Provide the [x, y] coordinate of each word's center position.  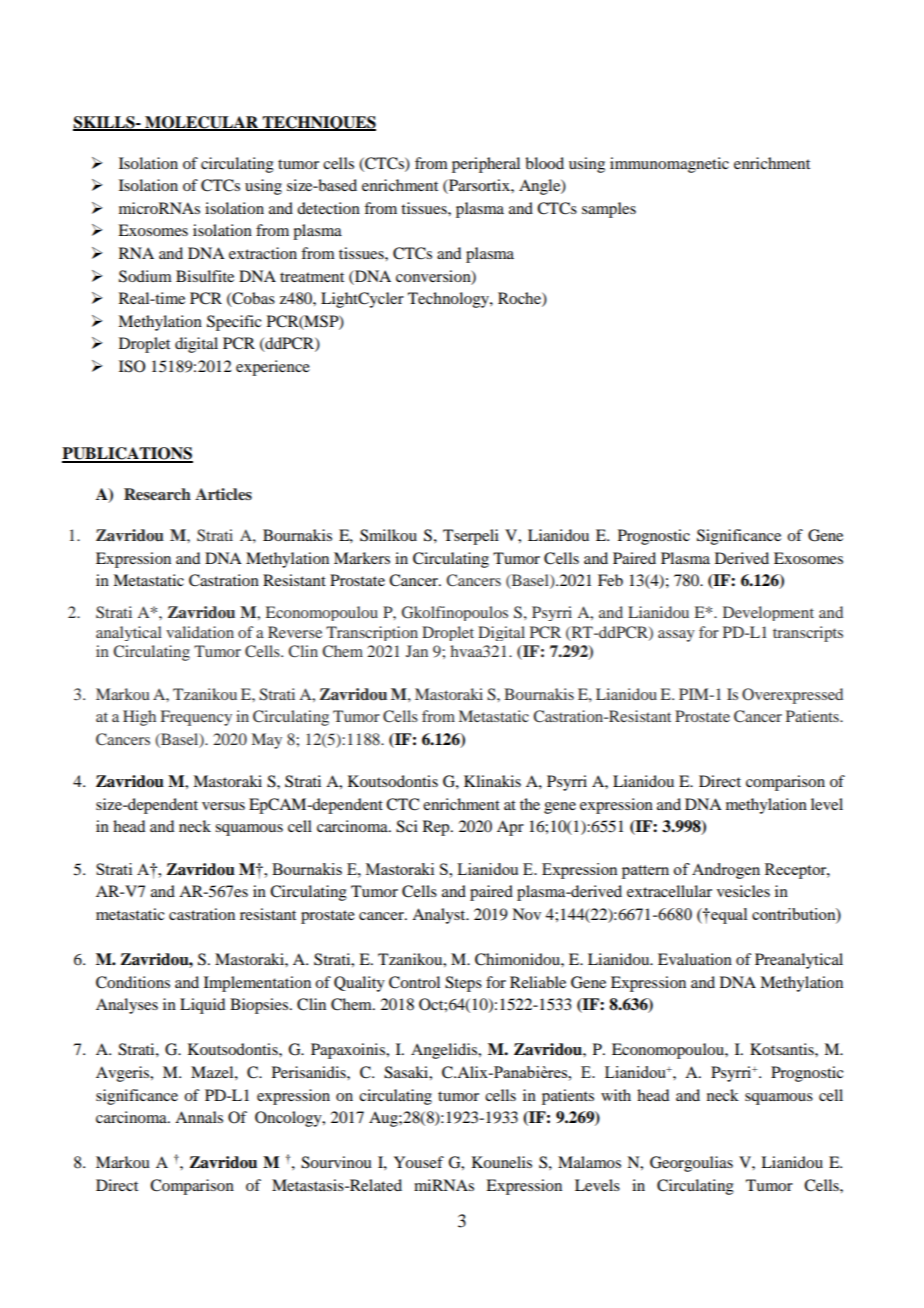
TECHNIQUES [318, 123]
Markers [362, 558]
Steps [463, 984]
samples [609, 210]
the [530, 804]
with [616, 1095]
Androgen [726, 871]
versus [223, 806]
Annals [199, 1117]
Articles [223, 494]
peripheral [486, 165]
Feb [610, 580]
